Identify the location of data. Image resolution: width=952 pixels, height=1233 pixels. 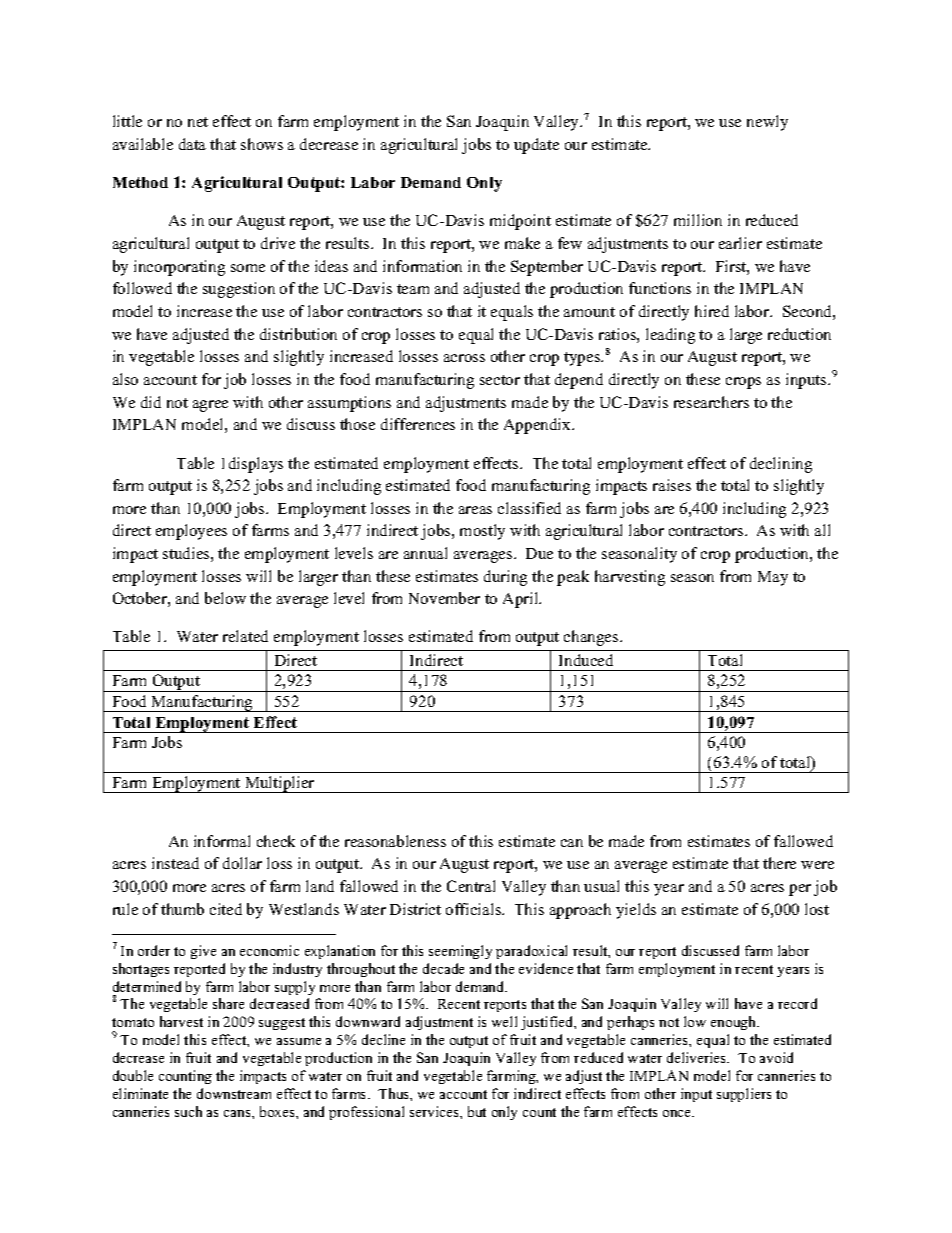
(192, 144).
